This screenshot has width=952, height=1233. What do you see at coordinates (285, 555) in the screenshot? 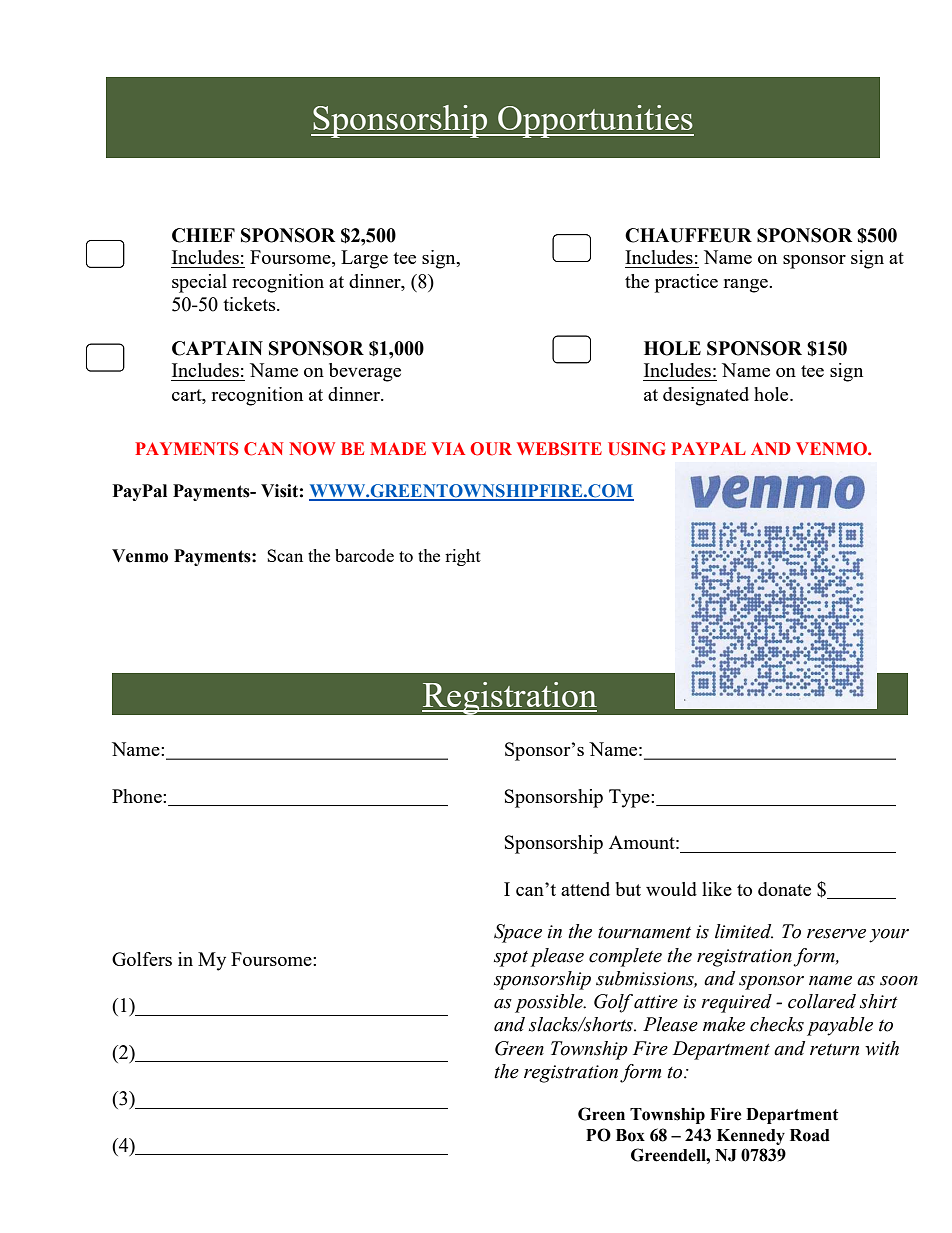
I see `Scan` at bounding box center [285, 555].
